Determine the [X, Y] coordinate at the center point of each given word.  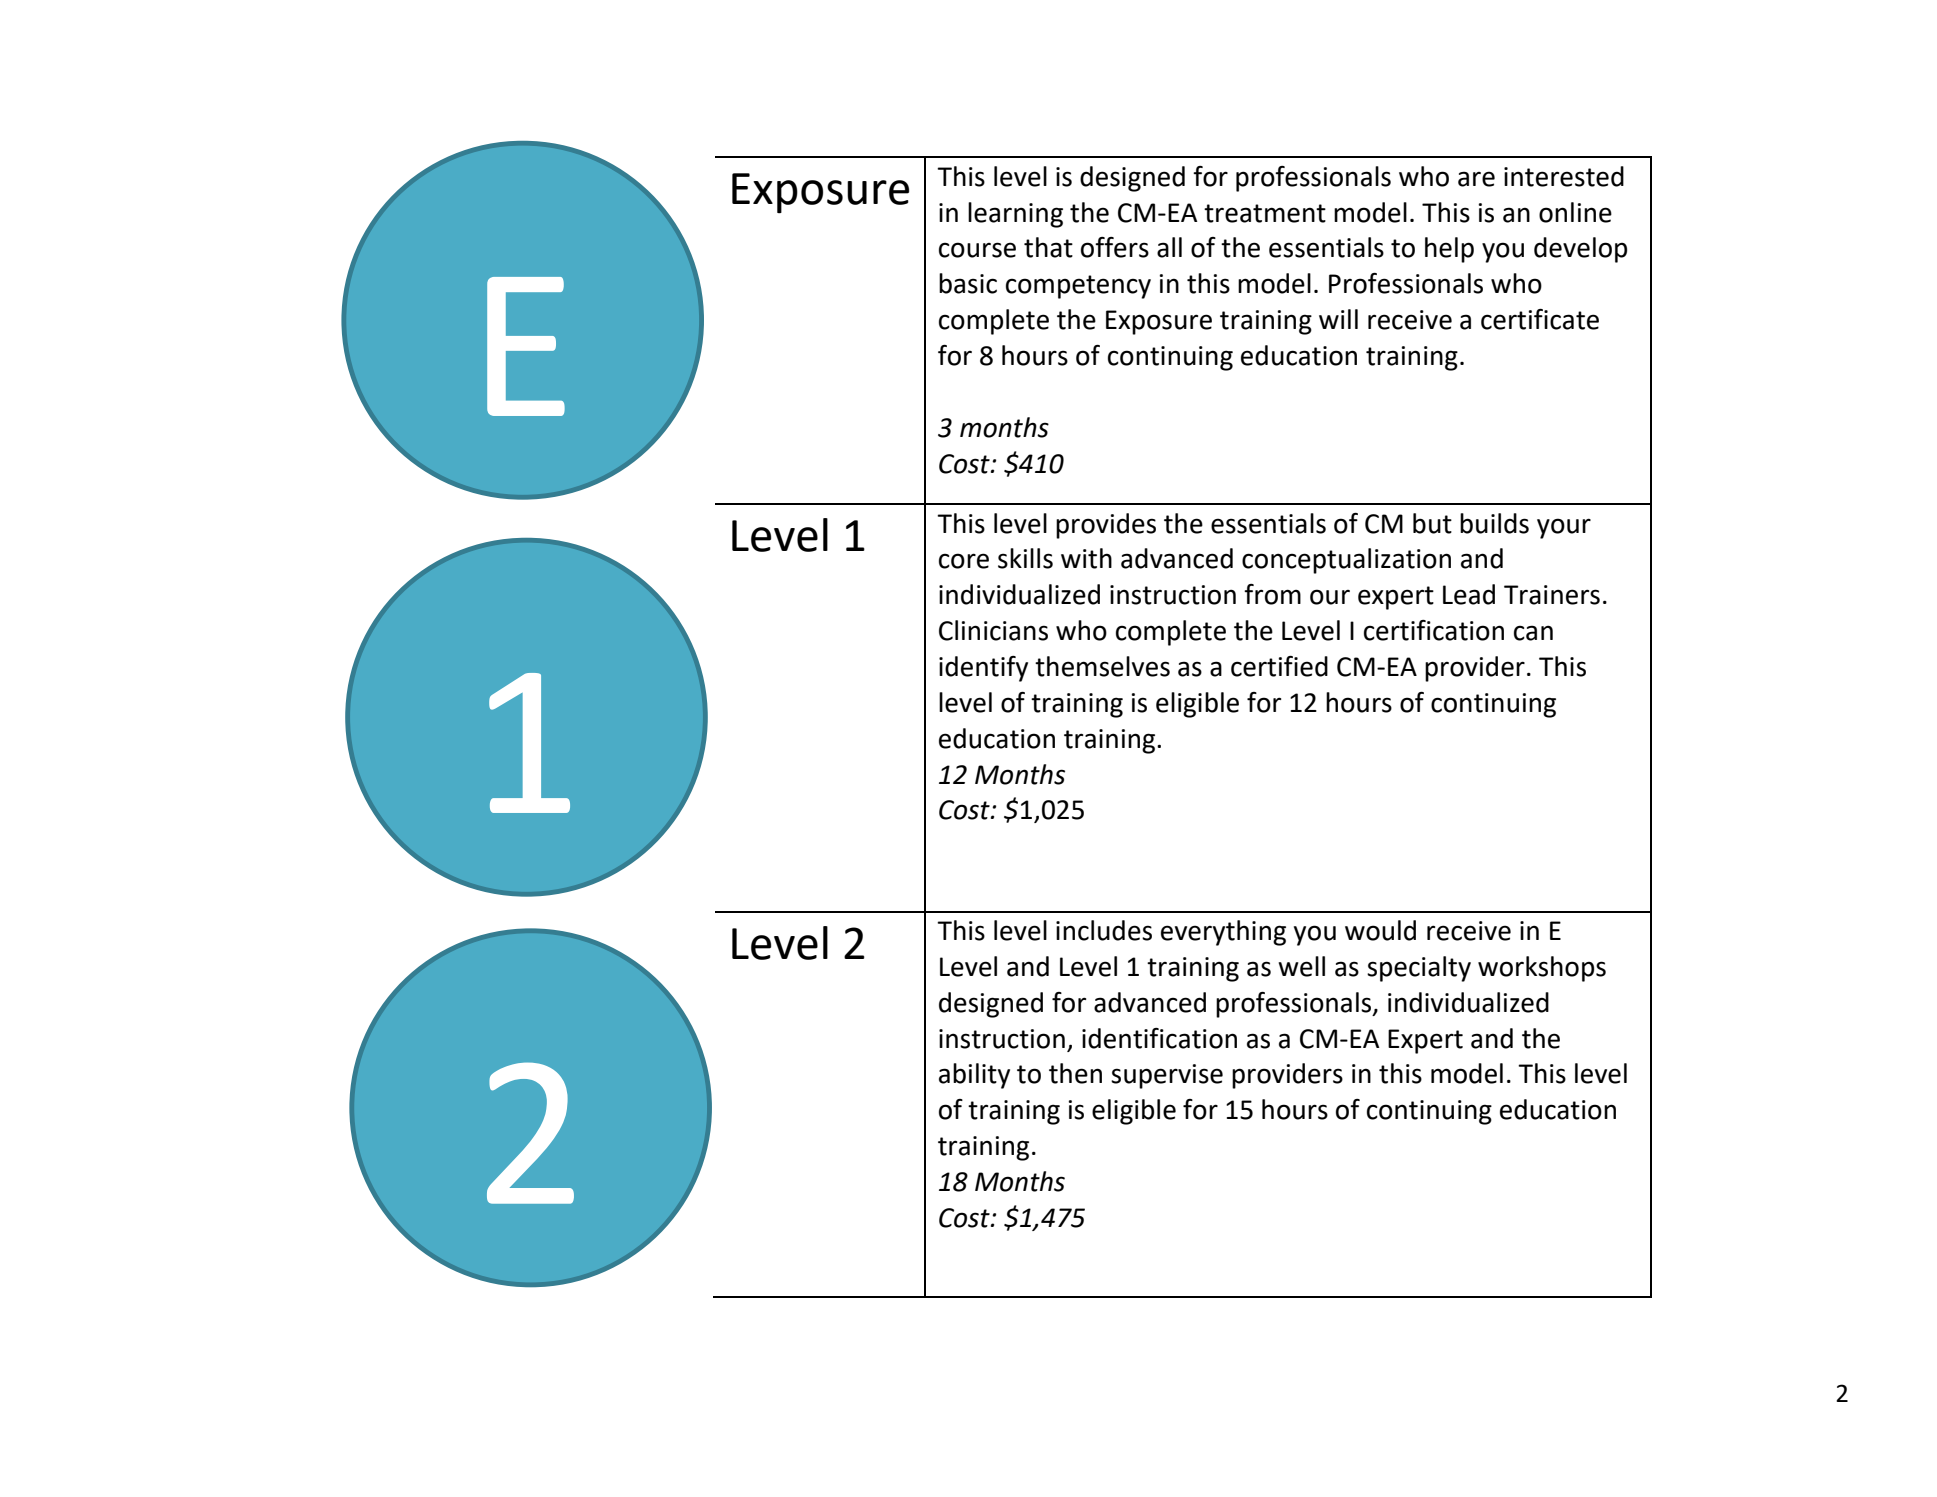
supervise [1167, 1076]
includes [1104, 930]
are [1476, 179]
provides [1106, 526]
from [1272, 594]
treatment [1265, 213]
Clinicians [993, 630]
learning [1015, 215]
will [1338, 319]
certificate [1540, 319]
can [1533, 633]
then [1075, 1073]
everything [1223, 933]
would [1380, 930]
